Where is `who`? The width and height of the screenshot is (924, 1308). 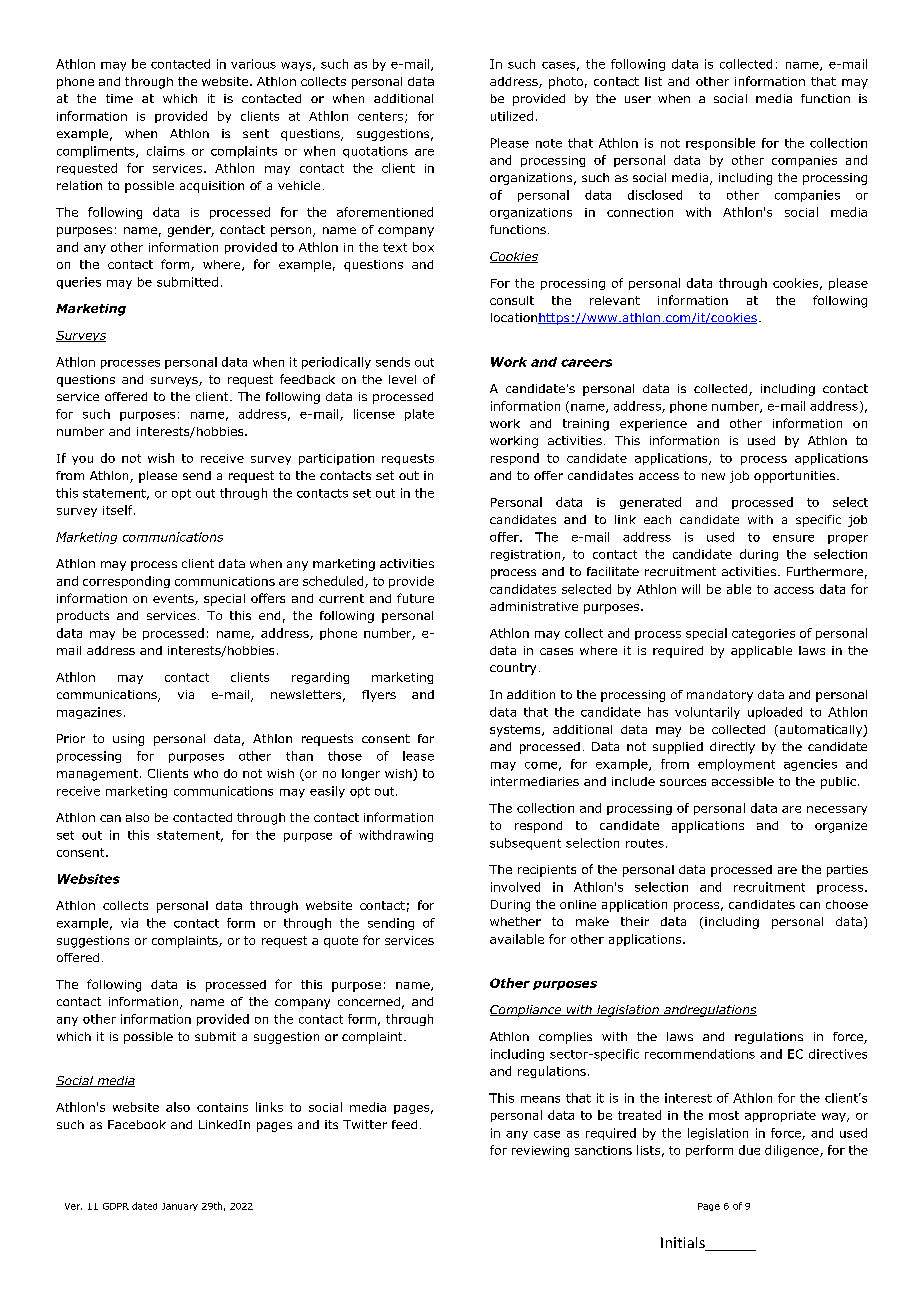 who is located at coordinates (206, 773).
